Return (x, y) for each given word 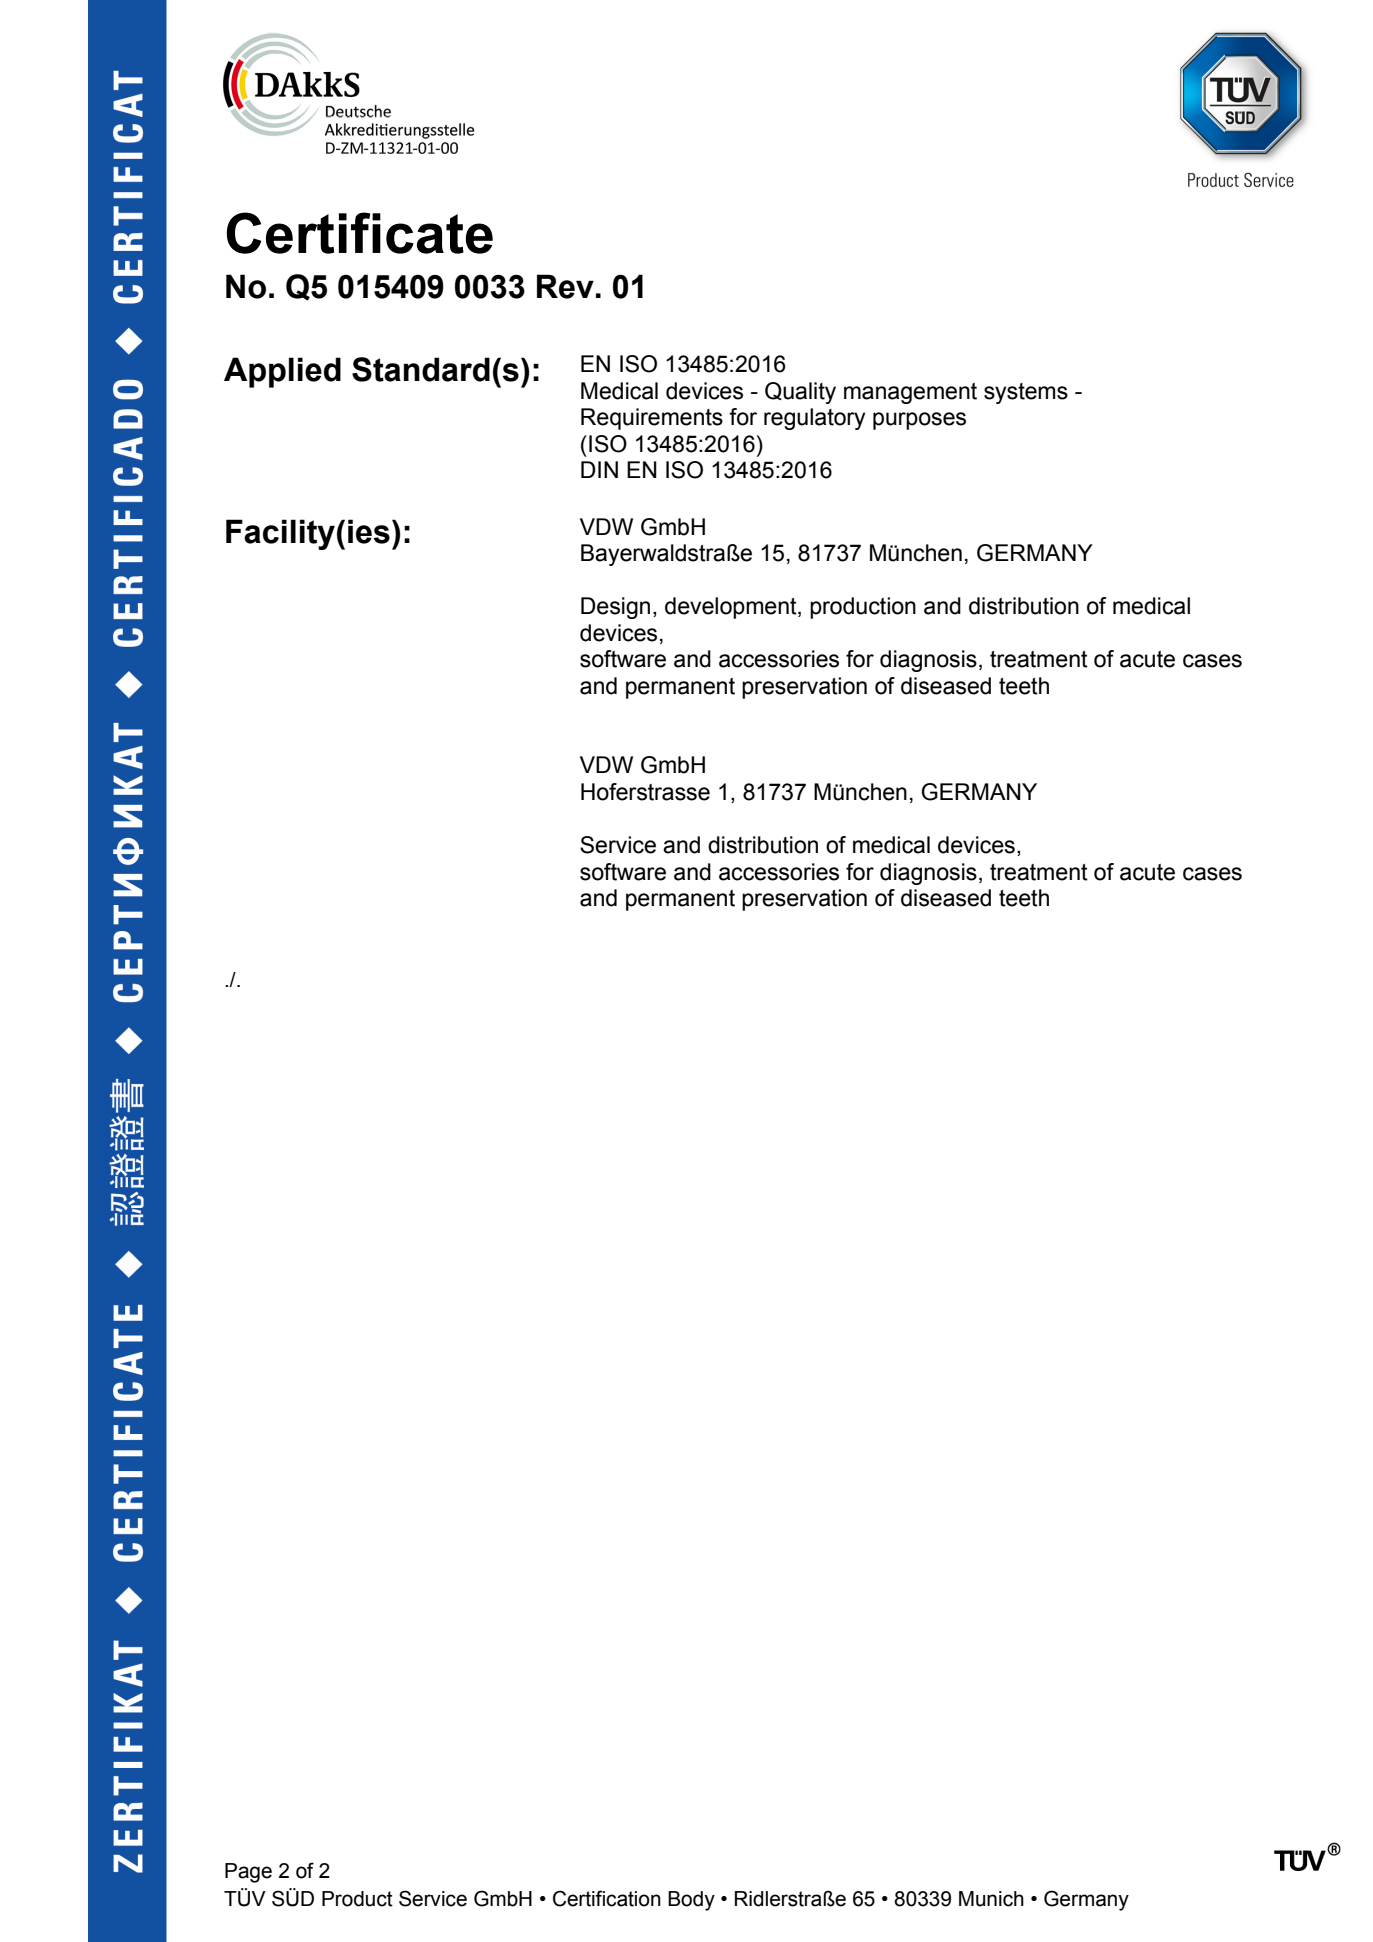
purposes (919, 421)
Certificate (359, 233)
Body (691, 1901)
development (732, 608)
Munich (991, 1899)
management (910, 393)
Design (615, 608)
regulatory (814, 419)
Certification (607, 1898)
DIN (599, 469)
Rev (565, 286)
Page (248, 1873)
